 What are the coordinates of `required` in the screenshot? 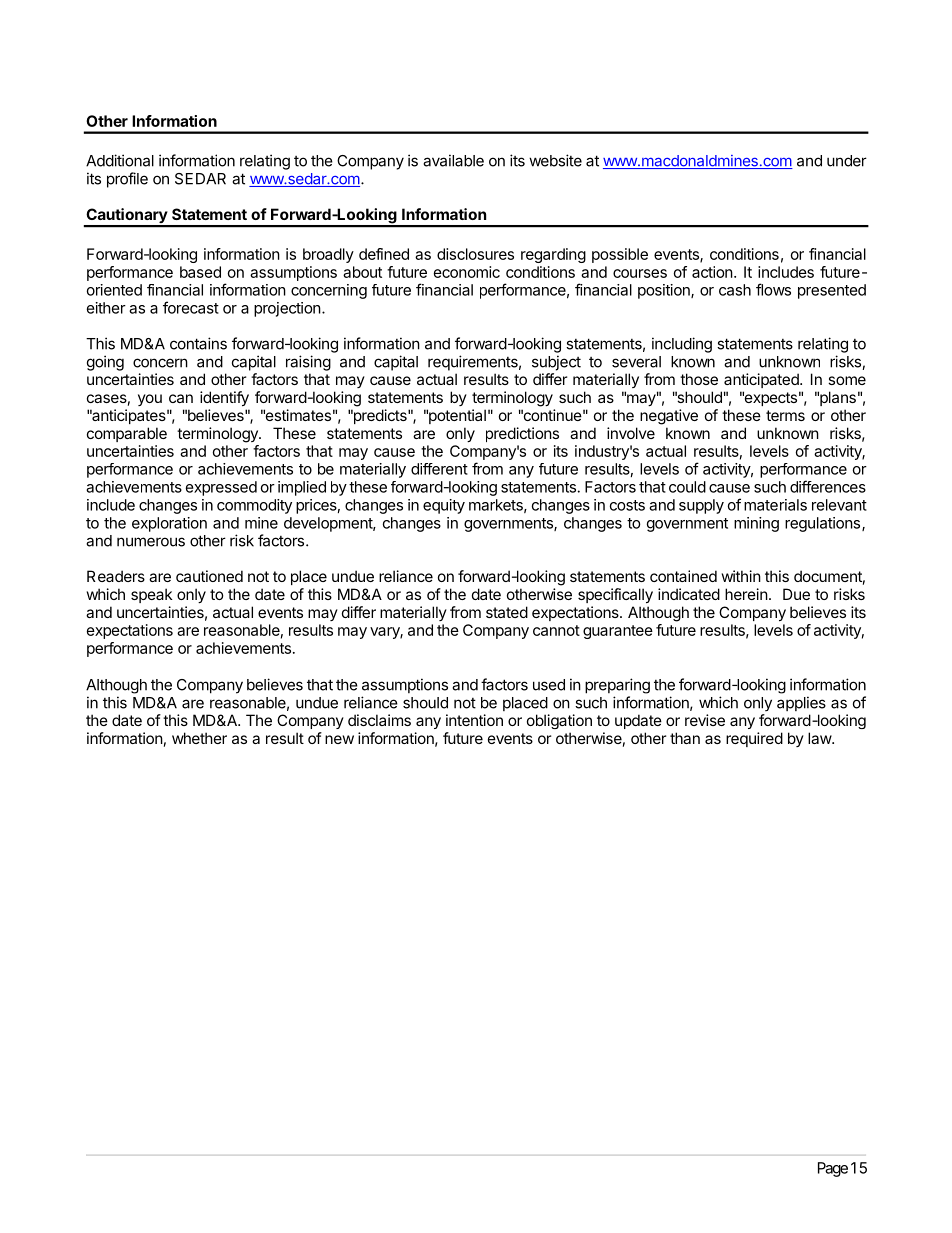 It's located at (754, 739).
